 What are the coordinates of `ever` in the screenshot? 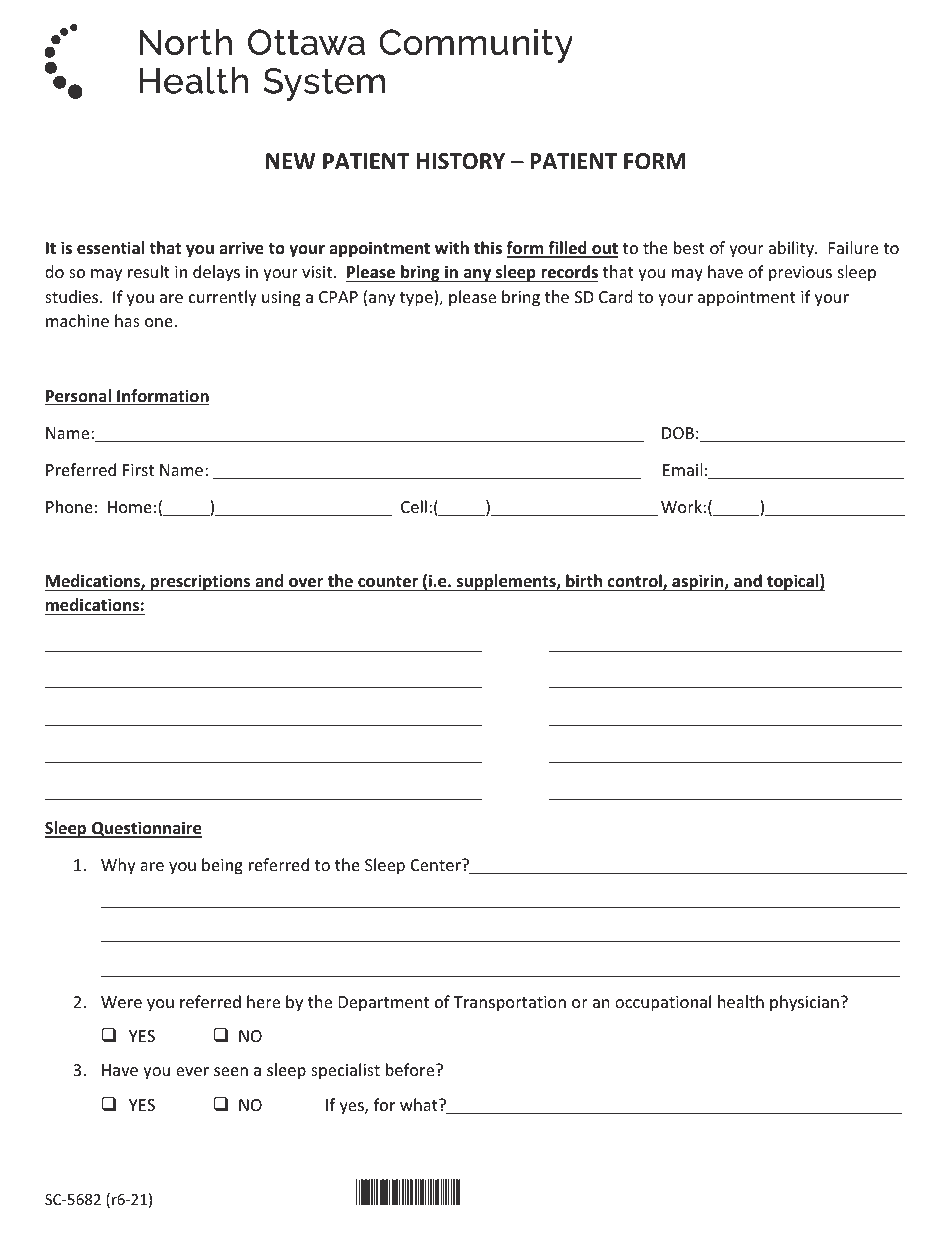 It's located at (192, 1071).
